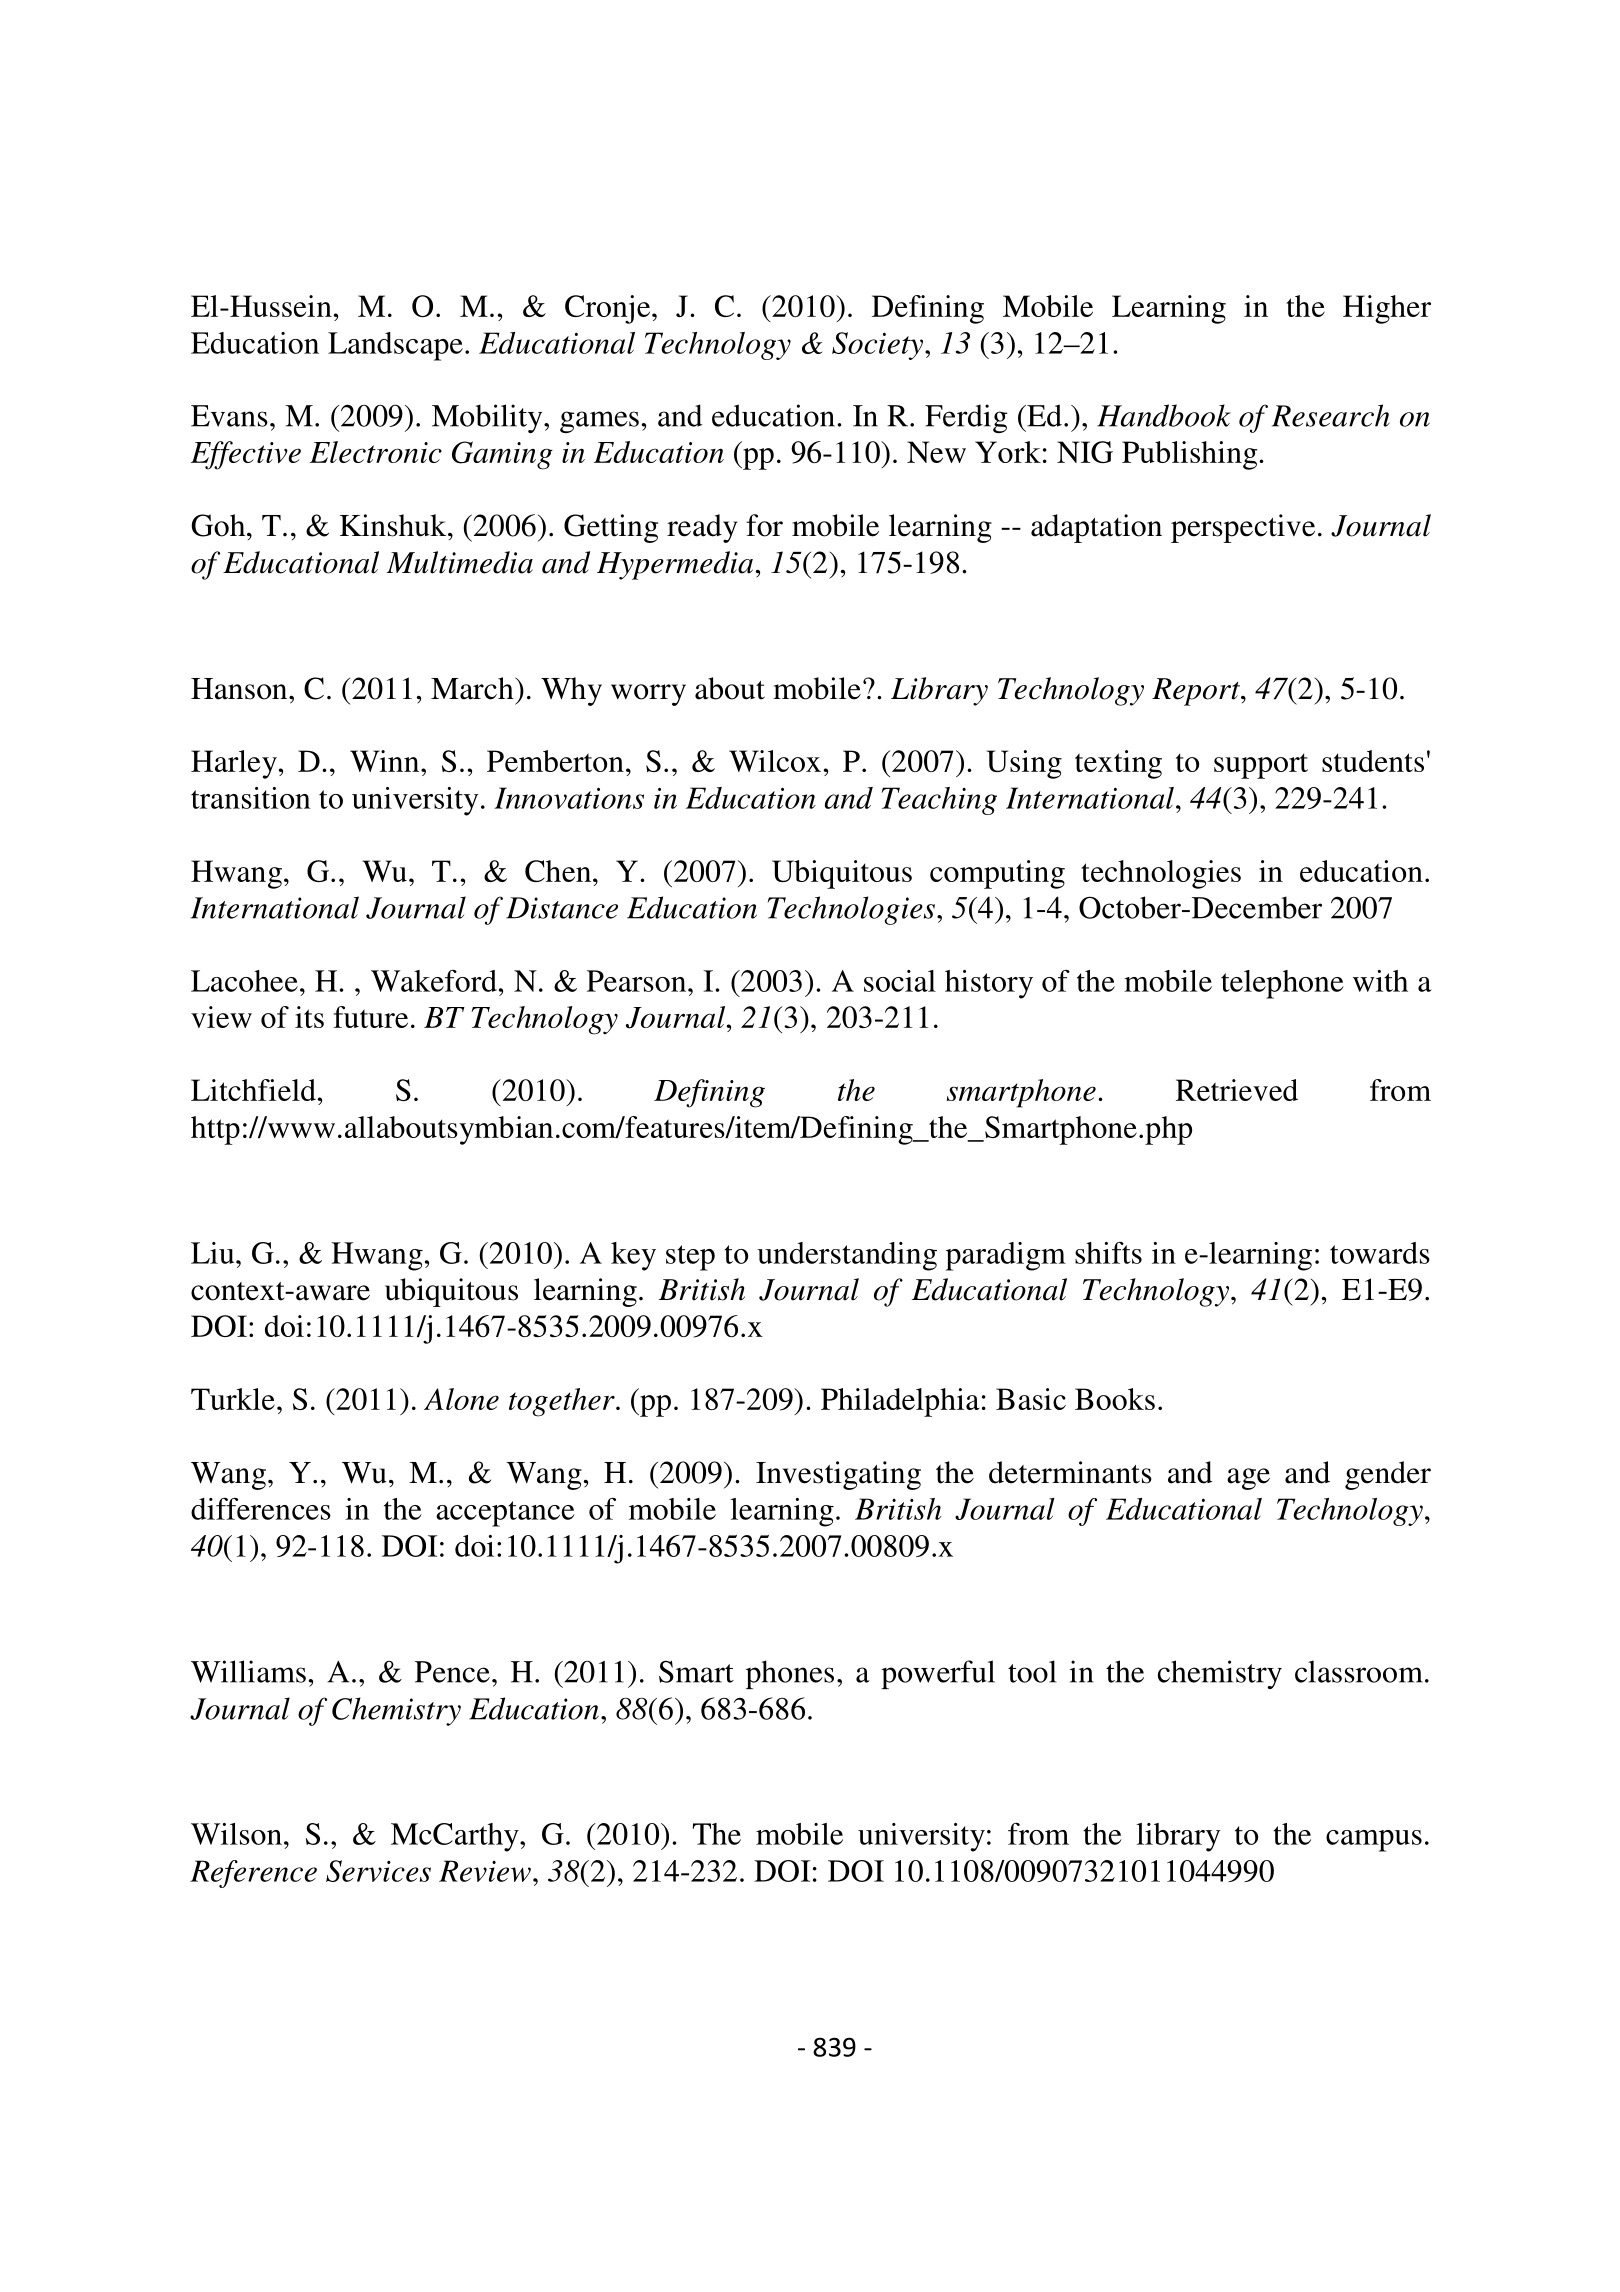 The image size is (1620, 2292). I want to click on Society, so click(879, 346).
